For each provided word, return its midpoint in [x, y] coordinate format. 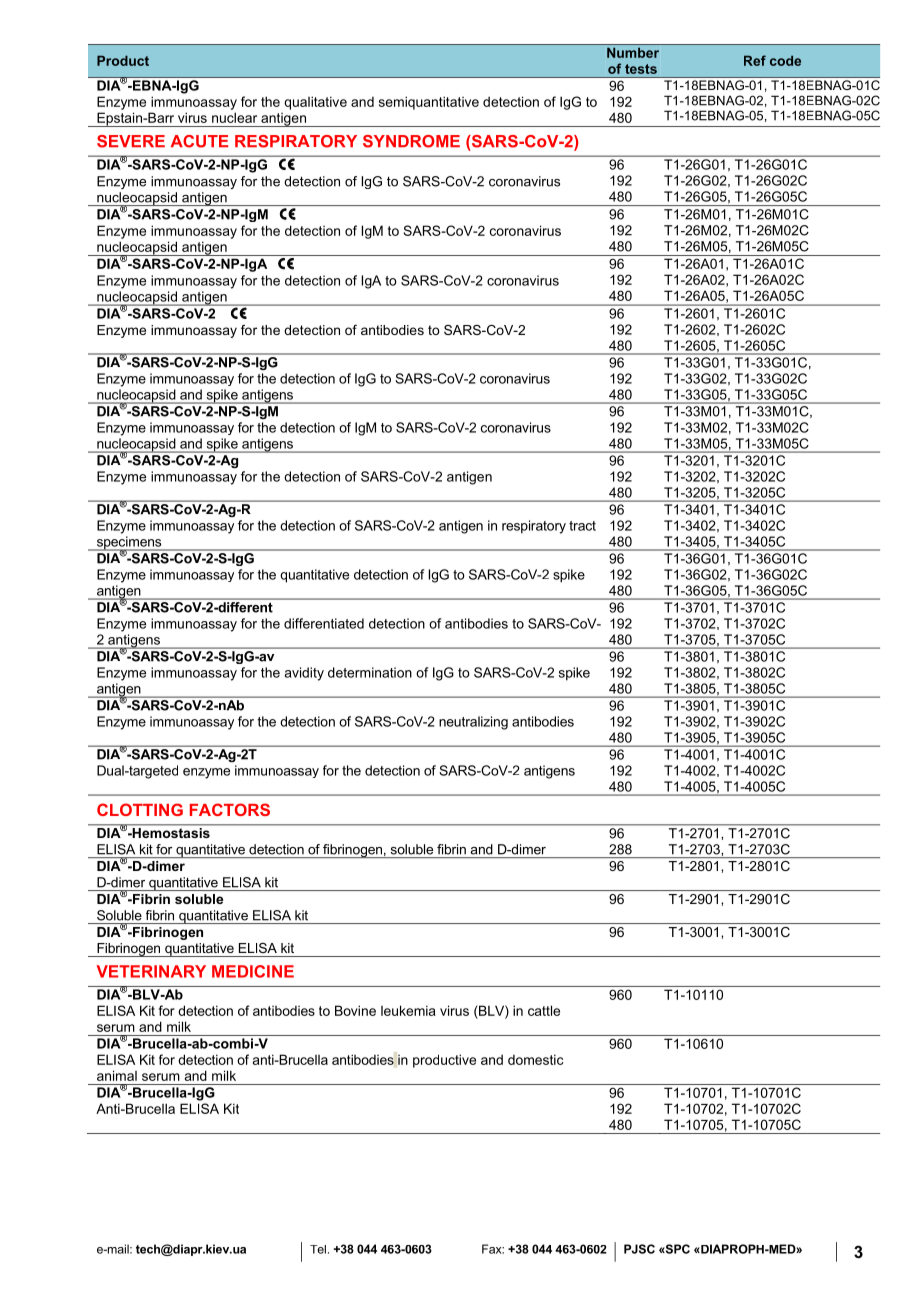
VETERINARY [151, 971]
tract [582, 526]
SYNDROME [411, 141]
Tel [318, 1249]
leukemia [408, 1010]
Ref [755, 60]
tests [641, 69]
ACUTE [199, 141]
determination [370, 672]
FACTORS [230, 809]
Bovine [355, 1010]
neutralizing [473, 723]
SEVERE [131, 141]
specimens [129, 544]
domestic [535, 1059]
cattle [544, 1010]
